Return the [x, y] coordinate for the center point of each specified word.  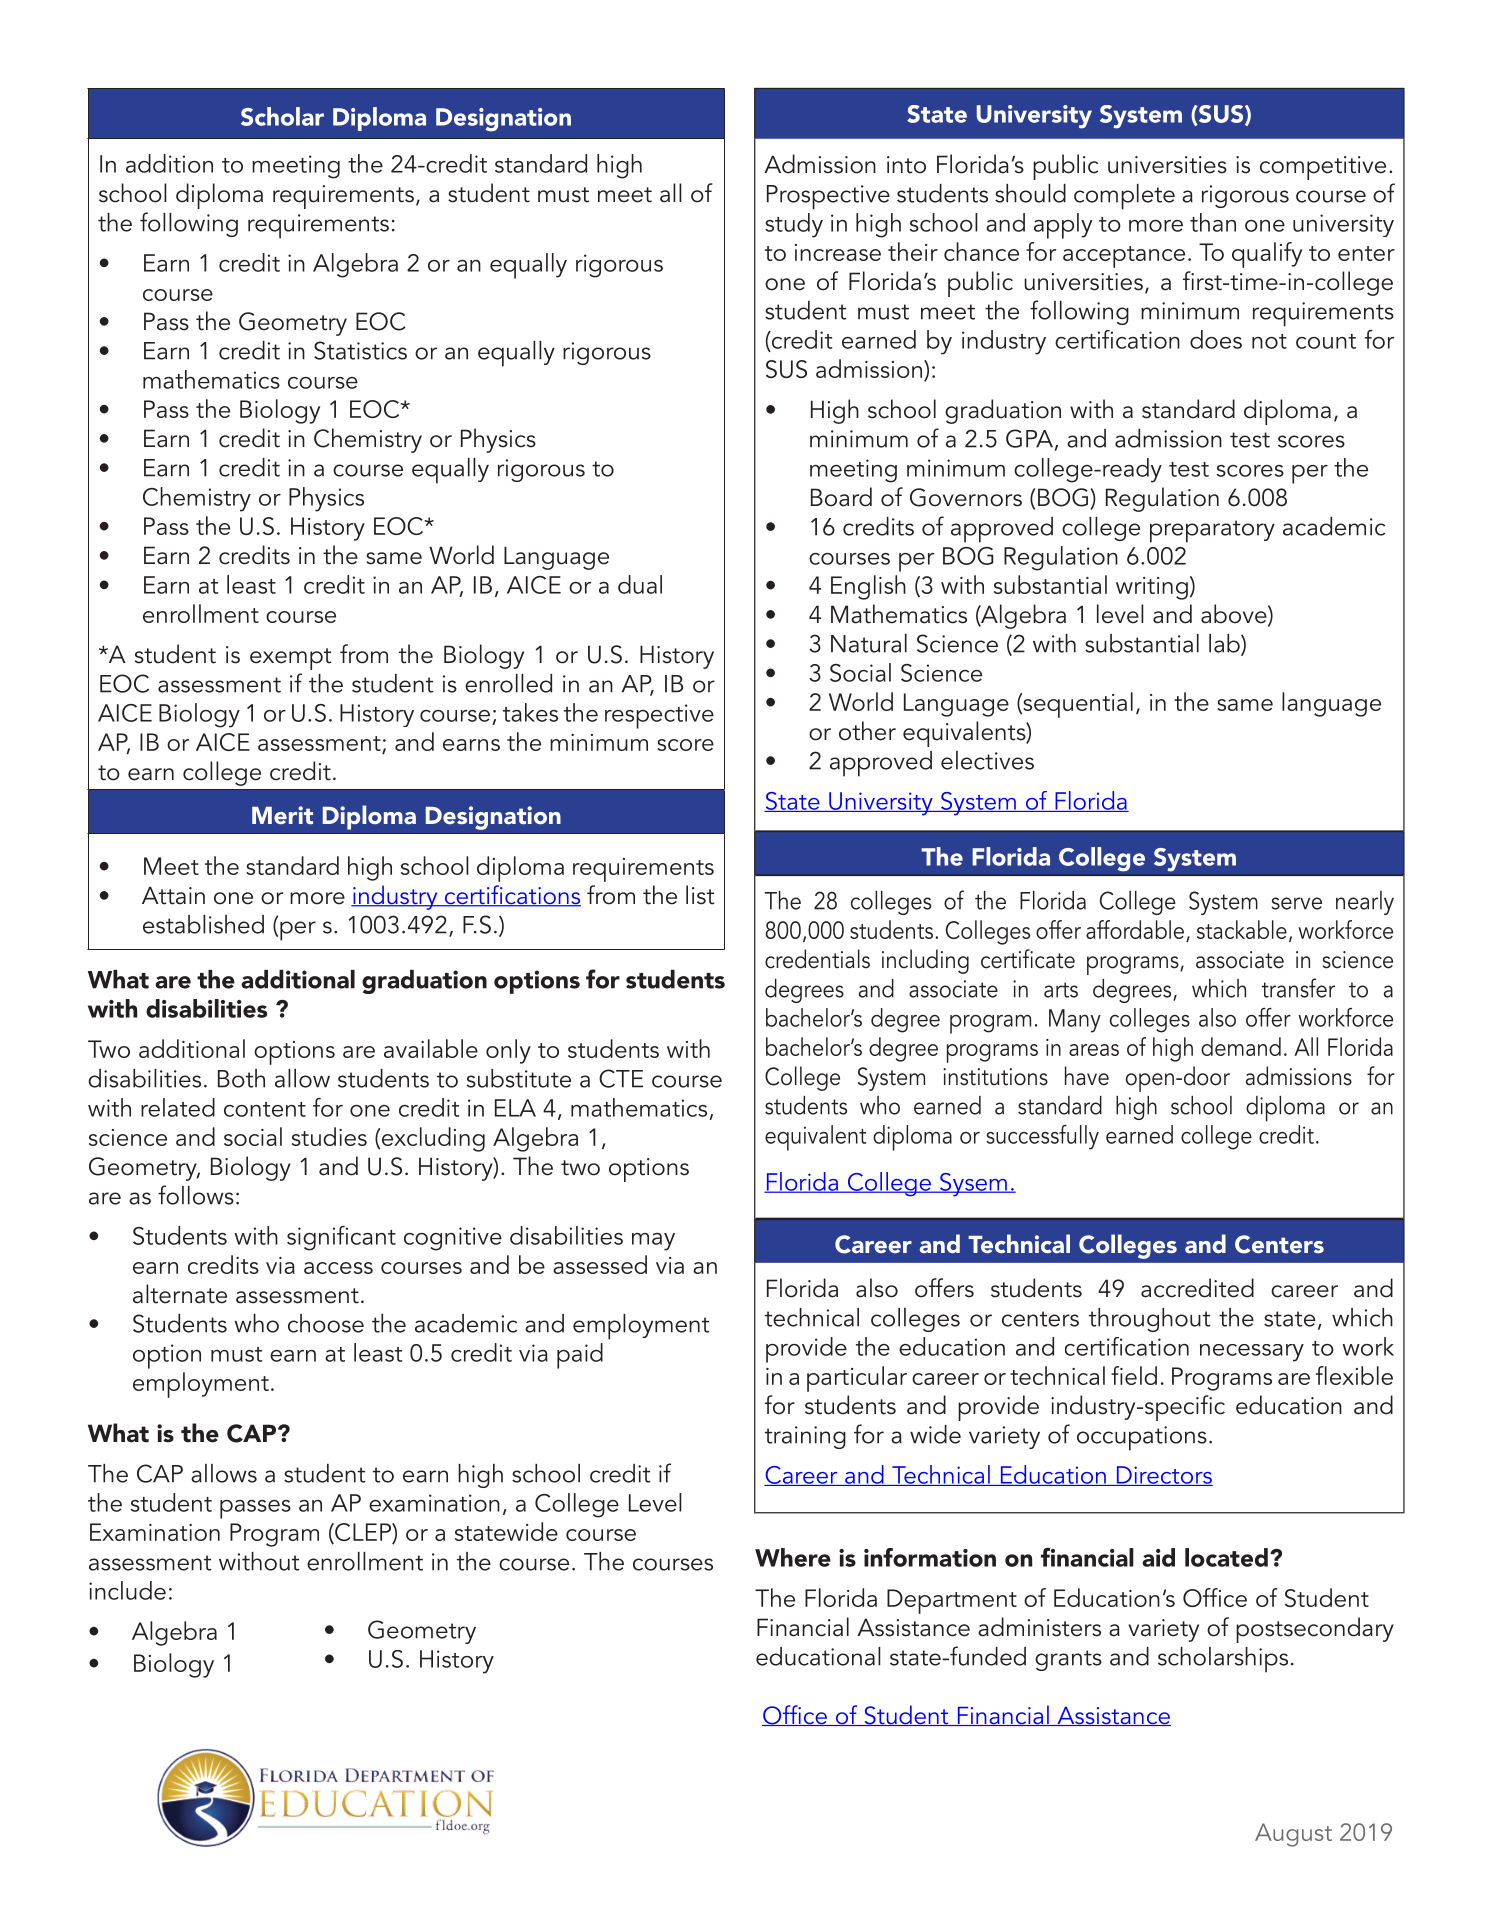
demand [1241, 1046]
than [1213, 222]
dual [640, 584]
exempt [290, 659]
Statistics [360, 350]
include [127, 1590]
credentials [817, 959]
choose [326, 1323]
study [794, 225]
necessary [1252, 1353]
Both [241, 1078]
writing [1152, 588]
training [805, 1437]
